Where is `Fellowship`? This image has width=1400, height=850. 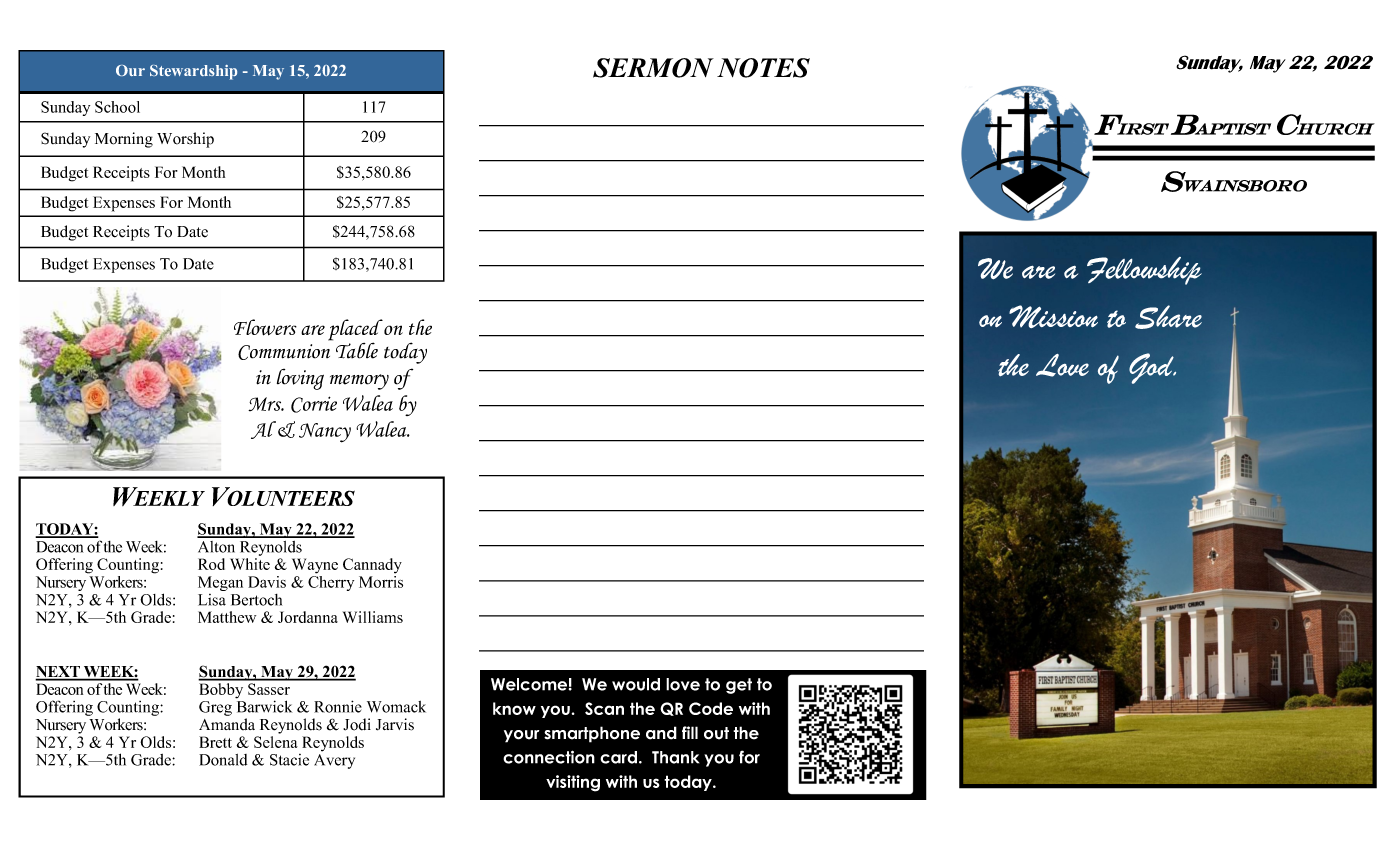 Fellowship is located at coordinates (1144, 271).
